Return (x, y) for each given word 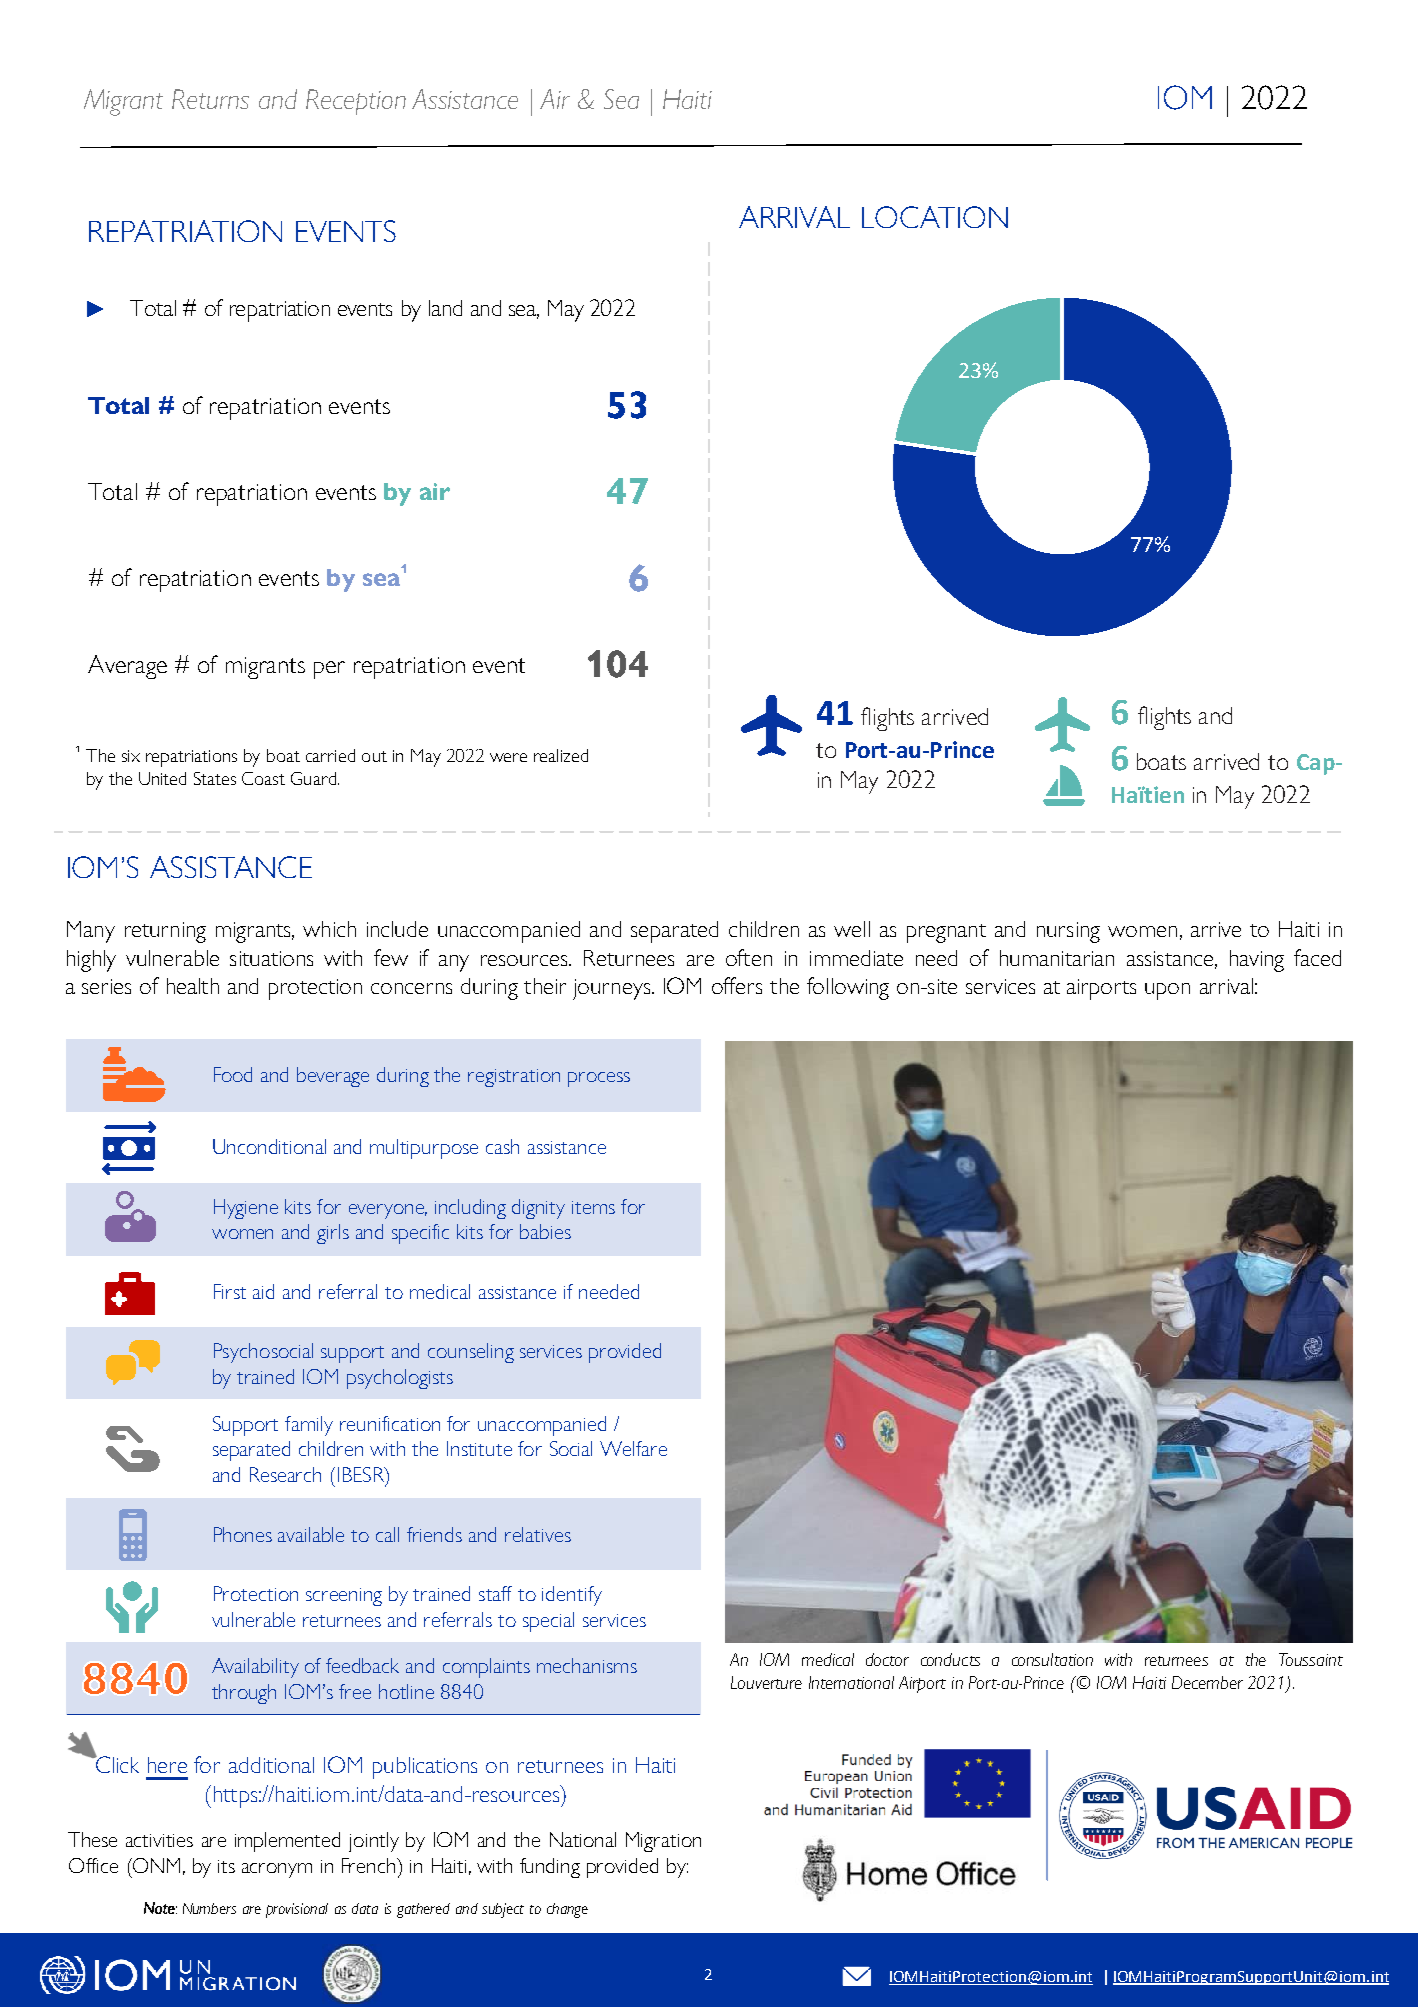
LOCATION (935, 217)
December (1207, 1682)
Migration (663, 1842)
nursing (1068, 932)
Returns (210, 99)
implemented (287, 1842)
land (445, 308)
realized (561, 755)
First (230, 1291)
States (215, 778)
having (1257, 961)
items (593, 1207)
